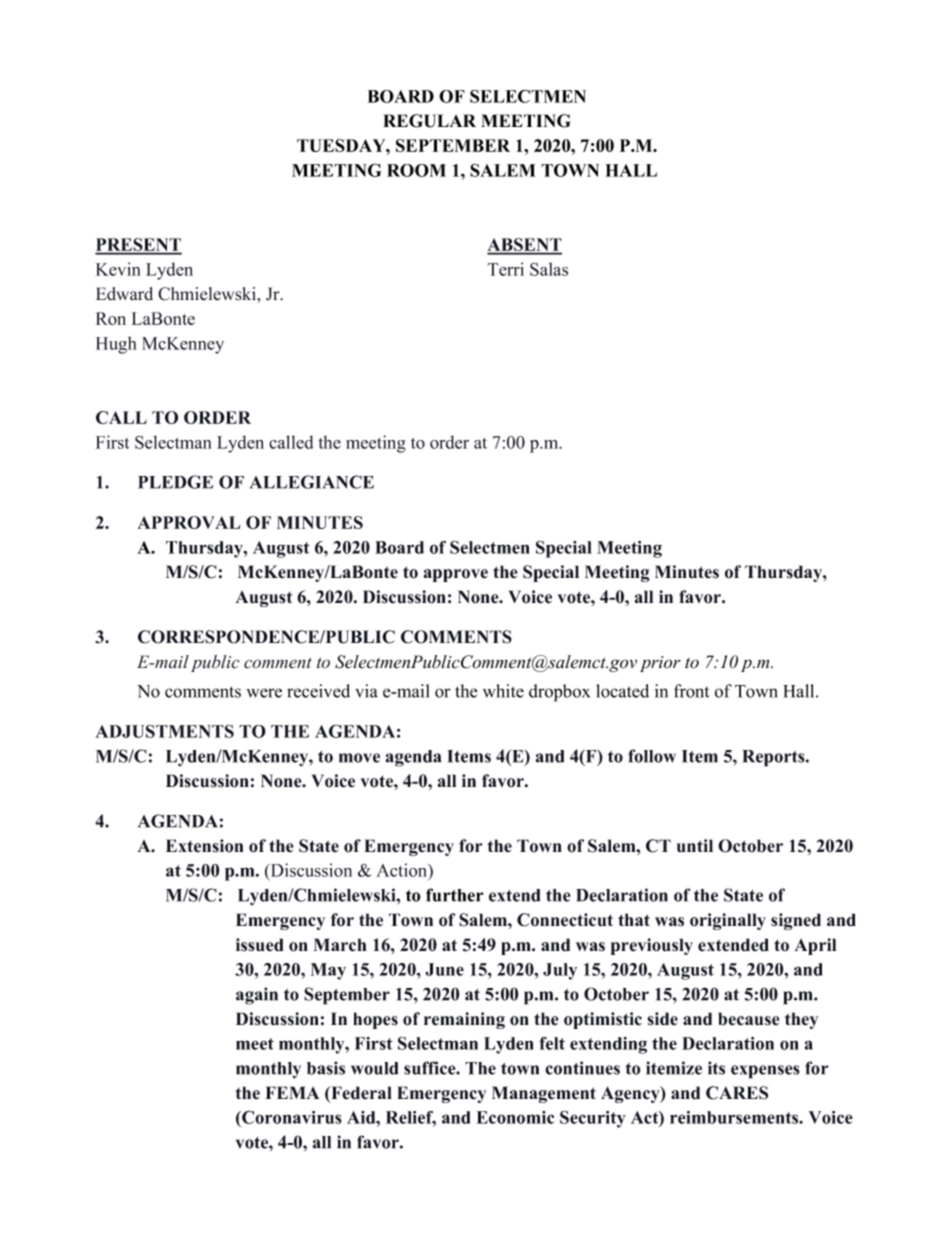 This screenshot has height=1233, width=952. I want to click on FEMA, so click(292, 1092).
